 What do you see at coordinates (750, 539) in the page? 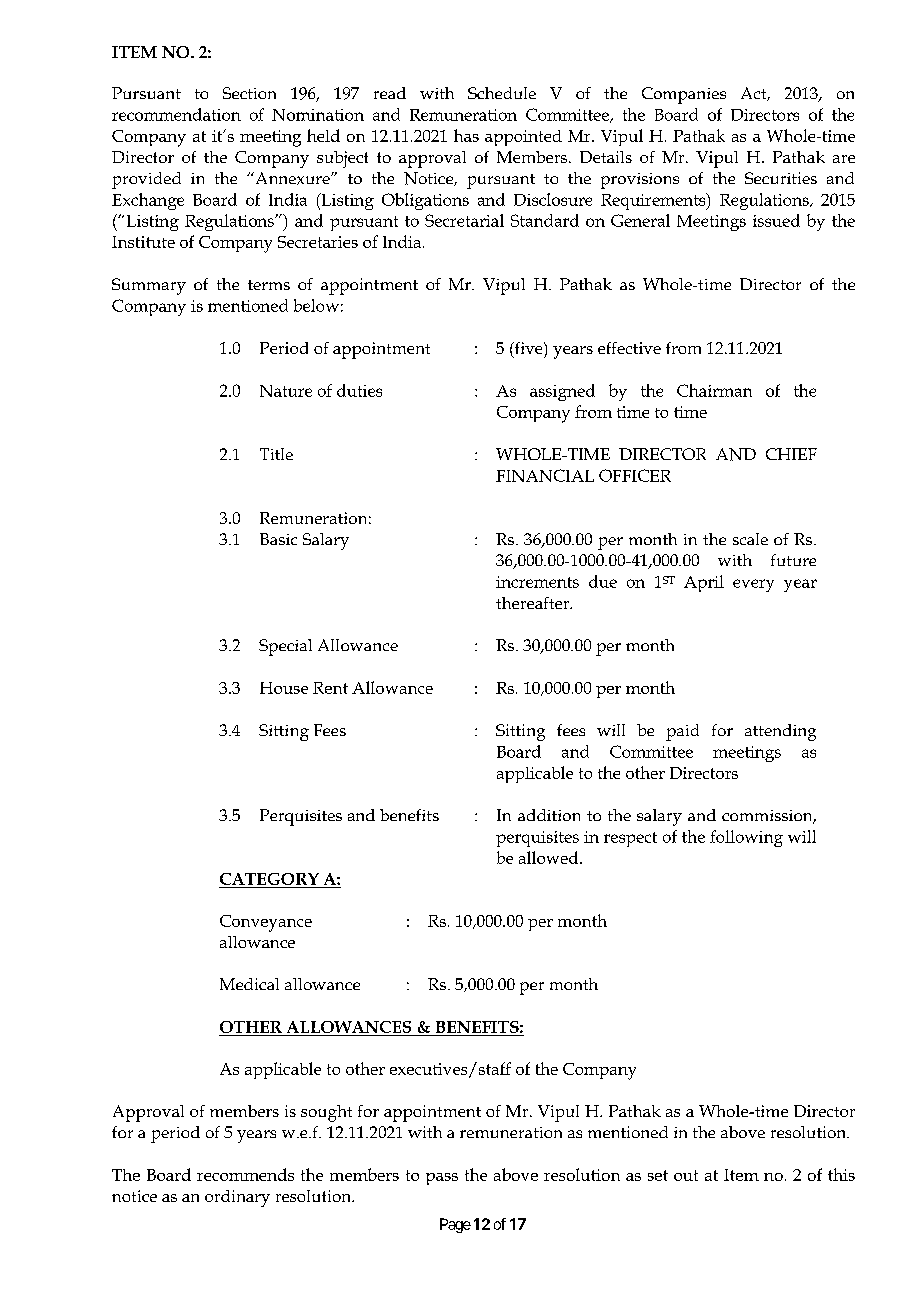
I see `scale` at bounding box center [750, 539].
